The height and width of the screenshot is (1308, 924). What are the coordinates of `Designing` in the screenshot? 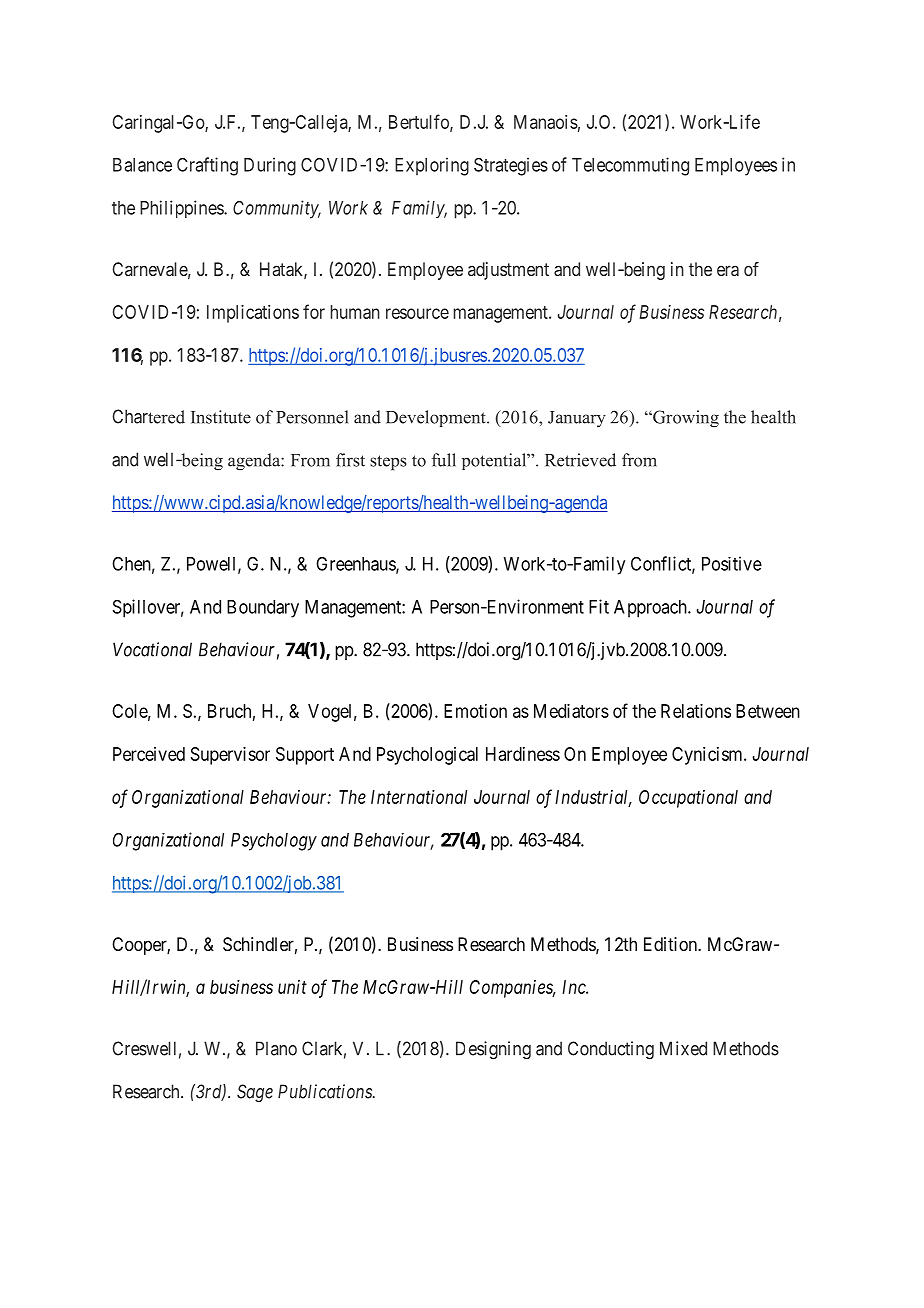 It's located at (493, 1050).
